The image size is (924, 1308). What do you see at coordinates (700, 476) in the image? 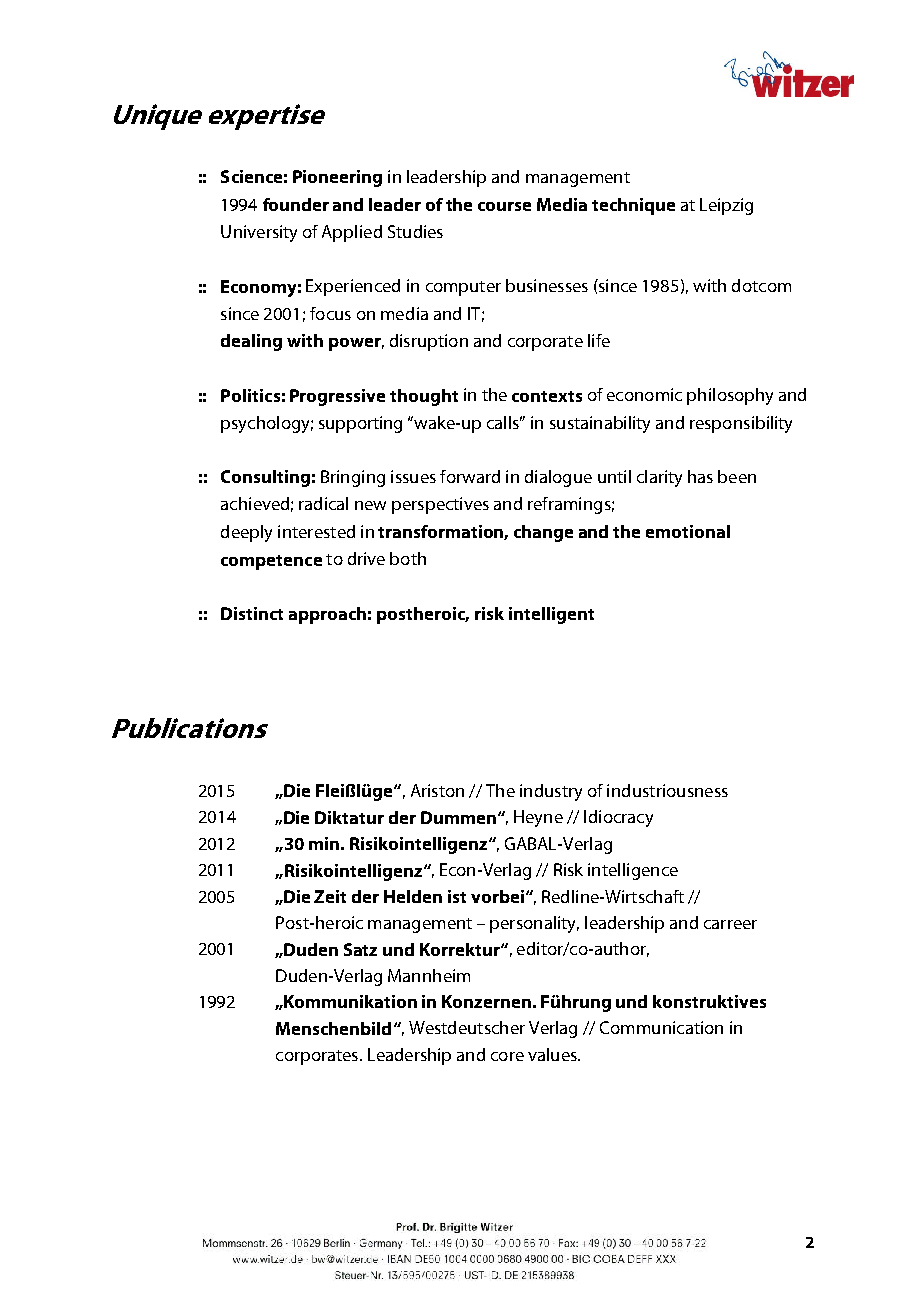
I see `has` at bounding box center [700, 476].
